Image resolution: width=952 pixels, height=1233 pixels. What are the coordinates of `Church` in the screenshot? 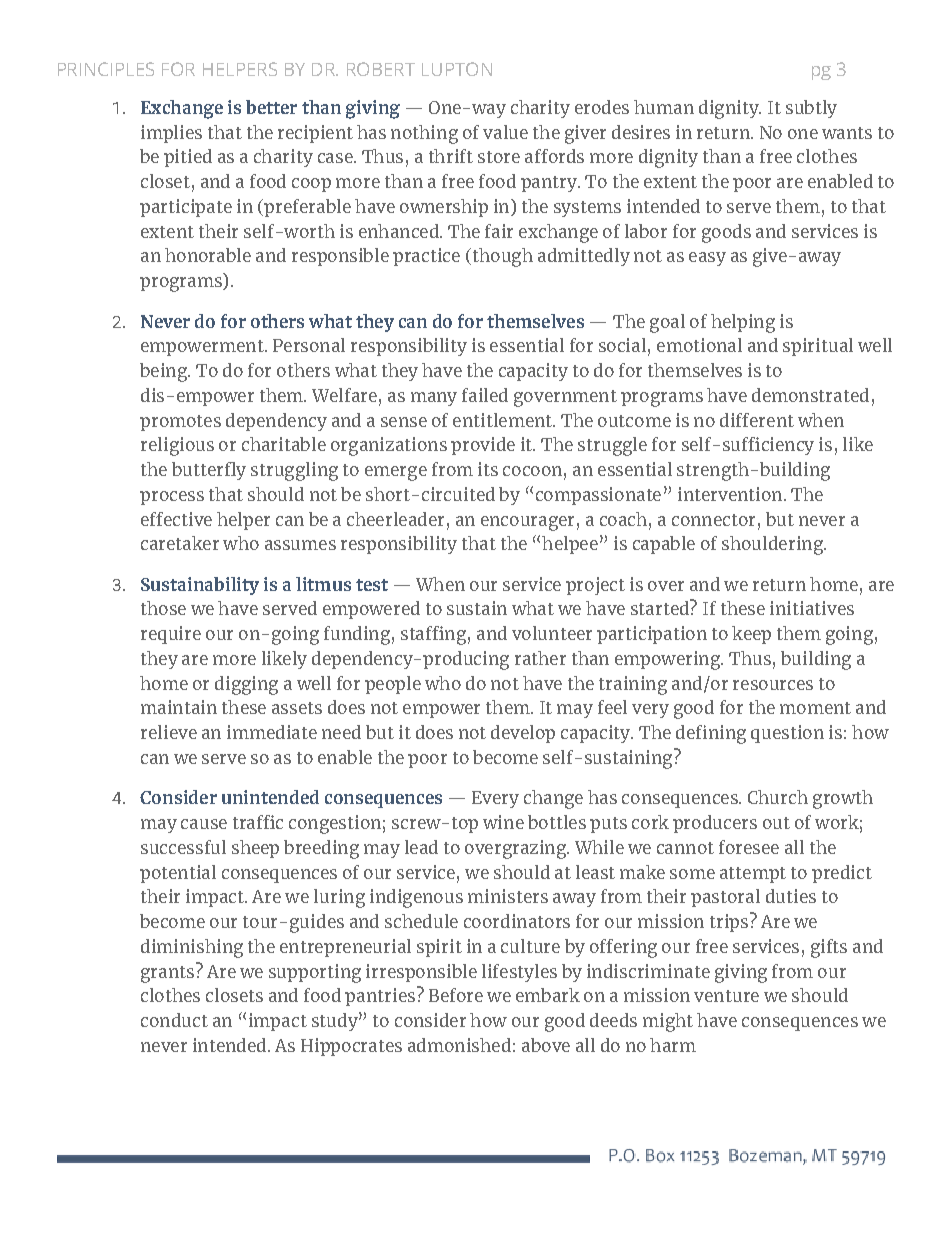 It's located at (778, 797).
